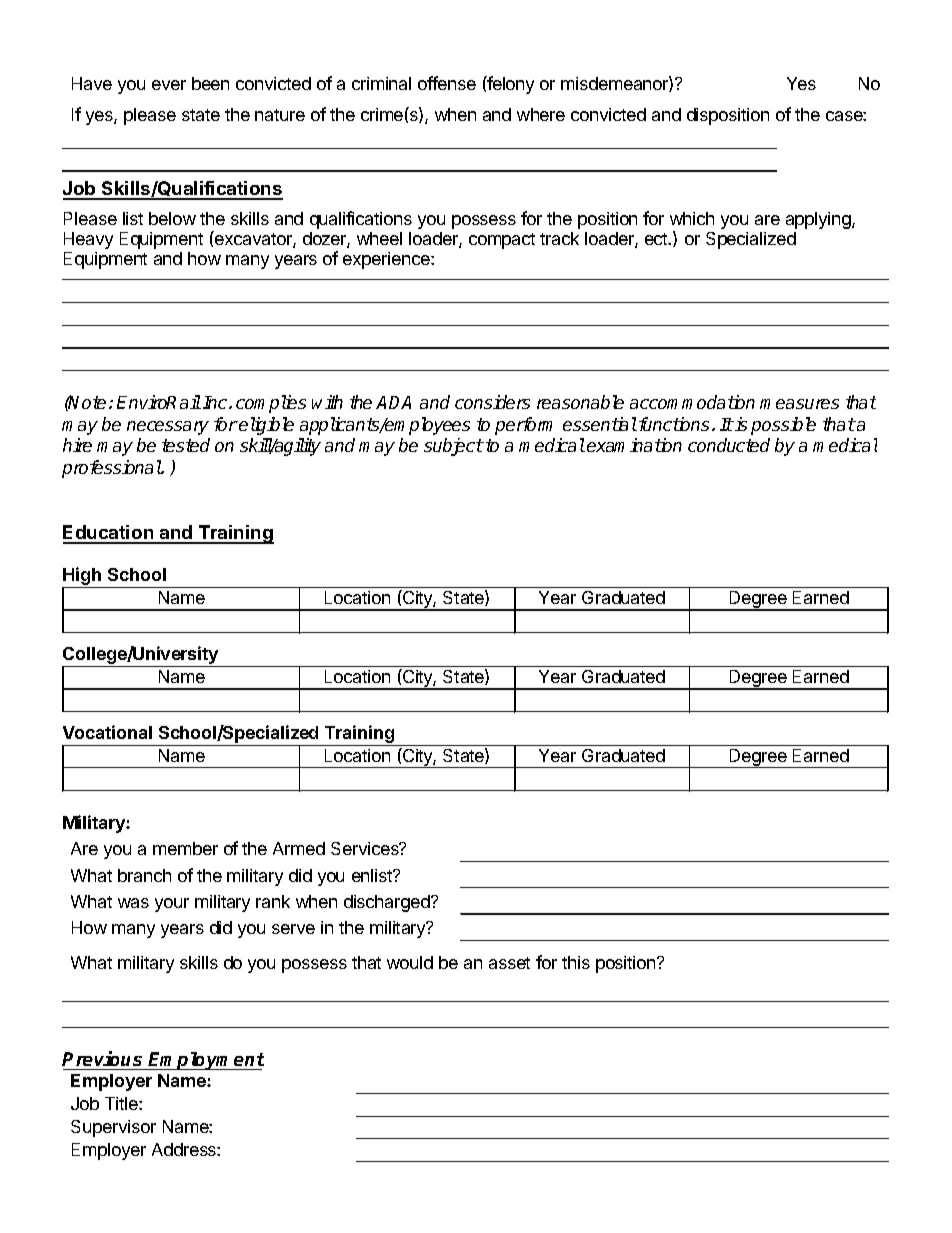  What do you see at coordinates (692, 218) in the document?
I see `which` at bounding box center [692, 218].
